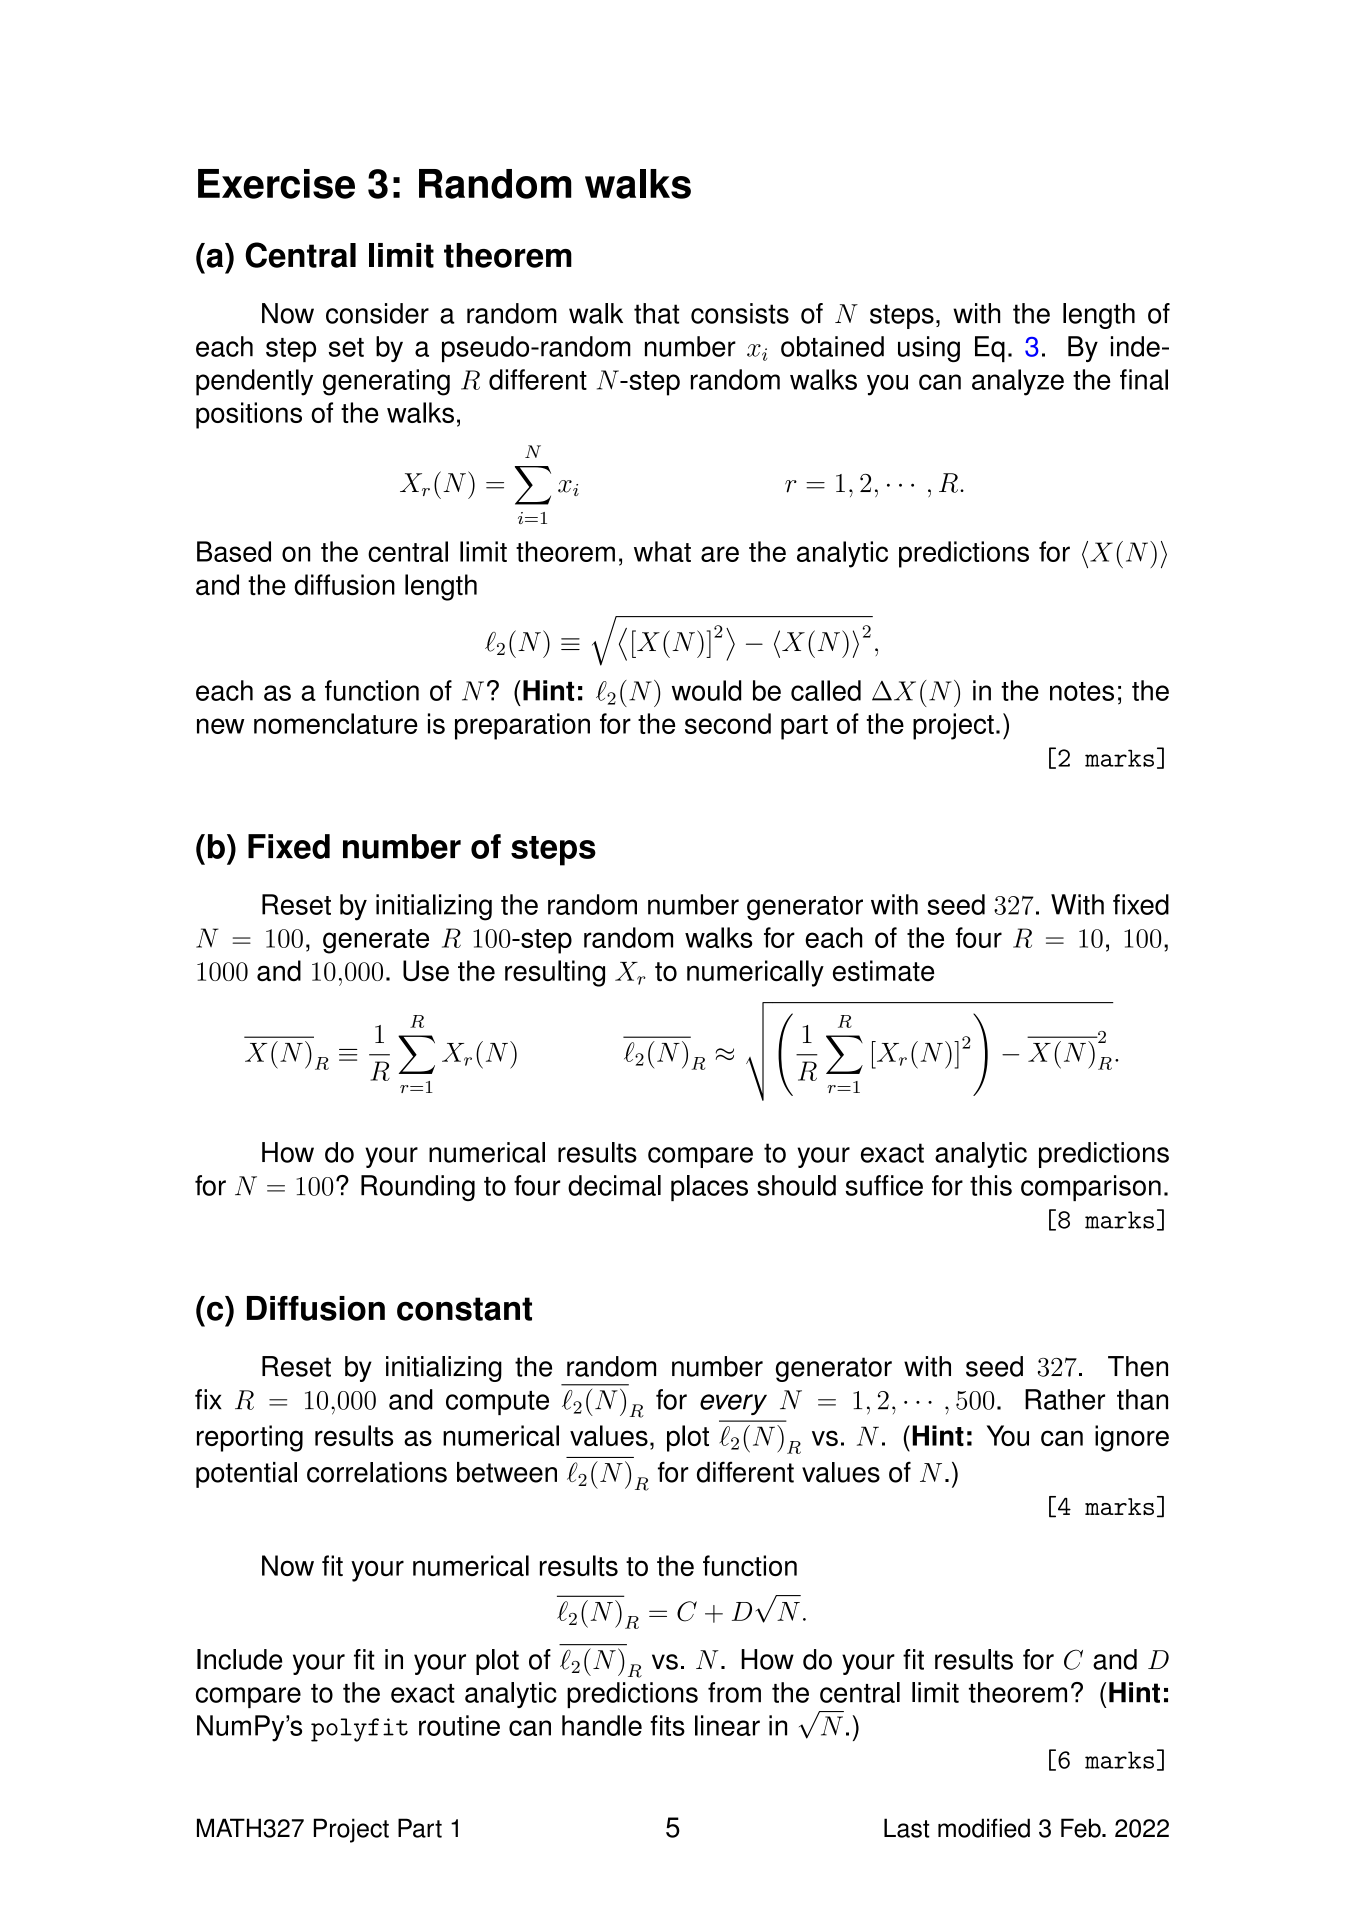  What do you see at coordinates (555, 973) in the image?
I see `resulting` at bounding box center [555, 973].
